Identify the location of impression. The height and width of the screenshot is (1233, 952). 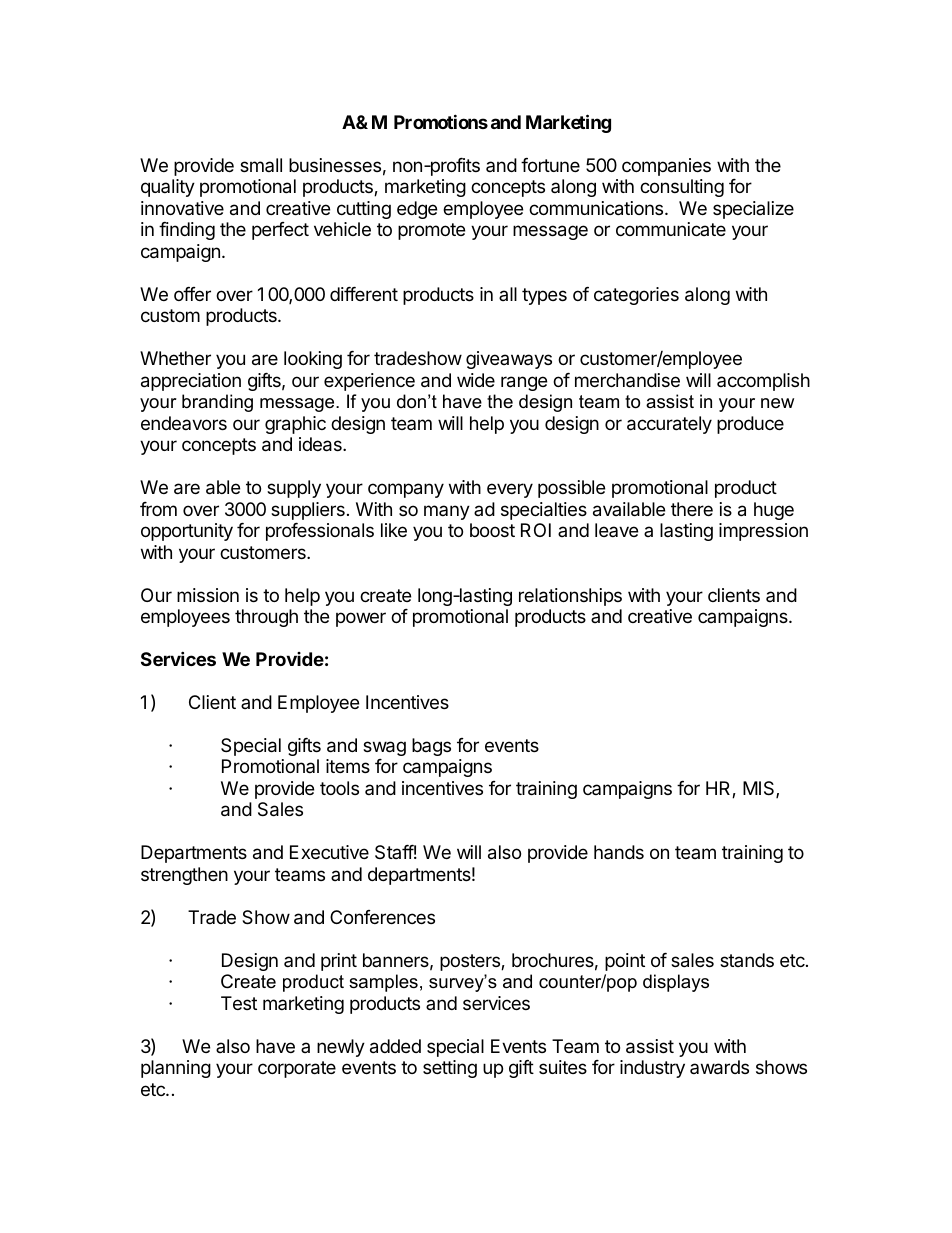
(763, 532).
